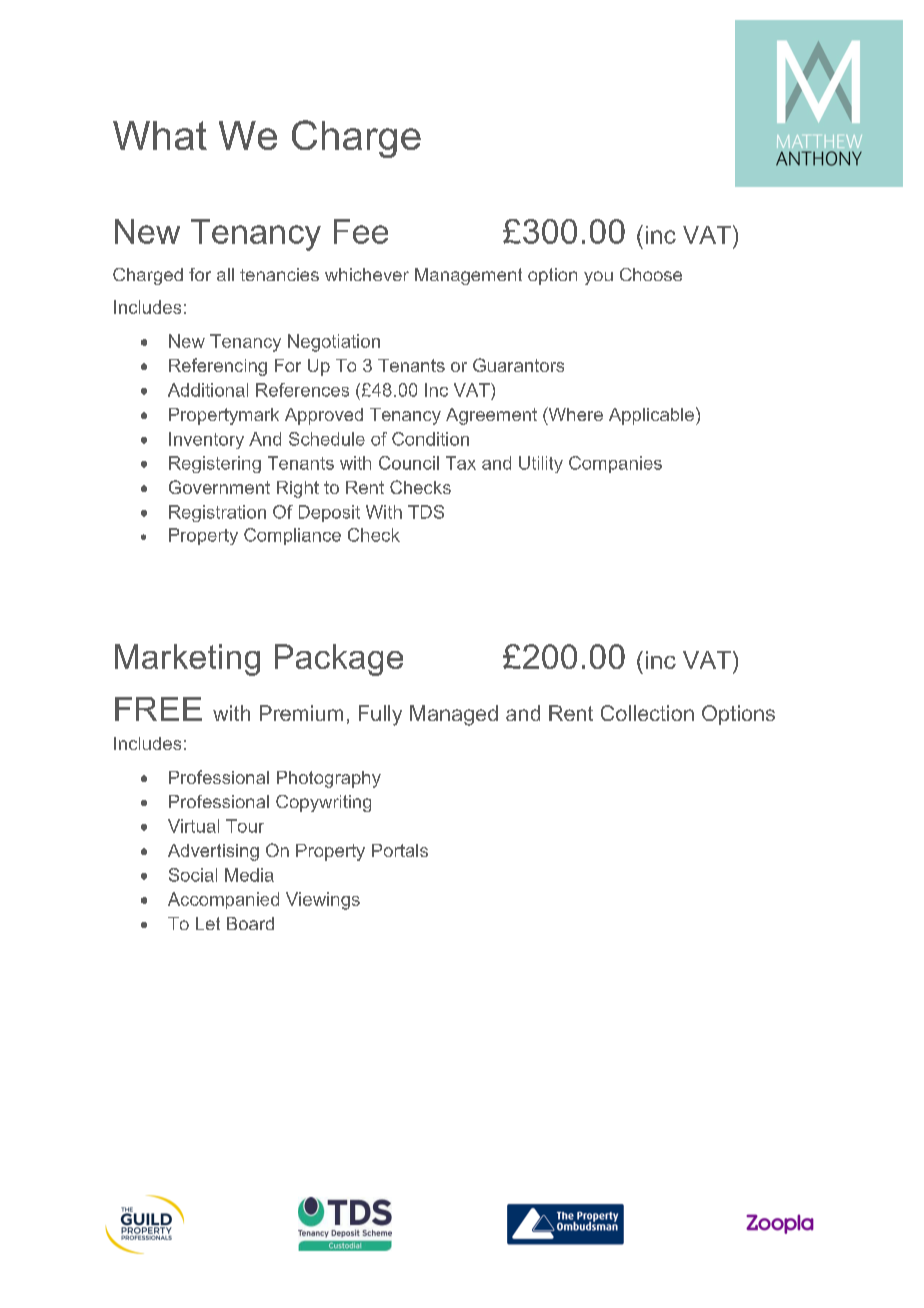 This screenshot has width=924, height=1308. I want to click on Portals, so click(400, 850).
